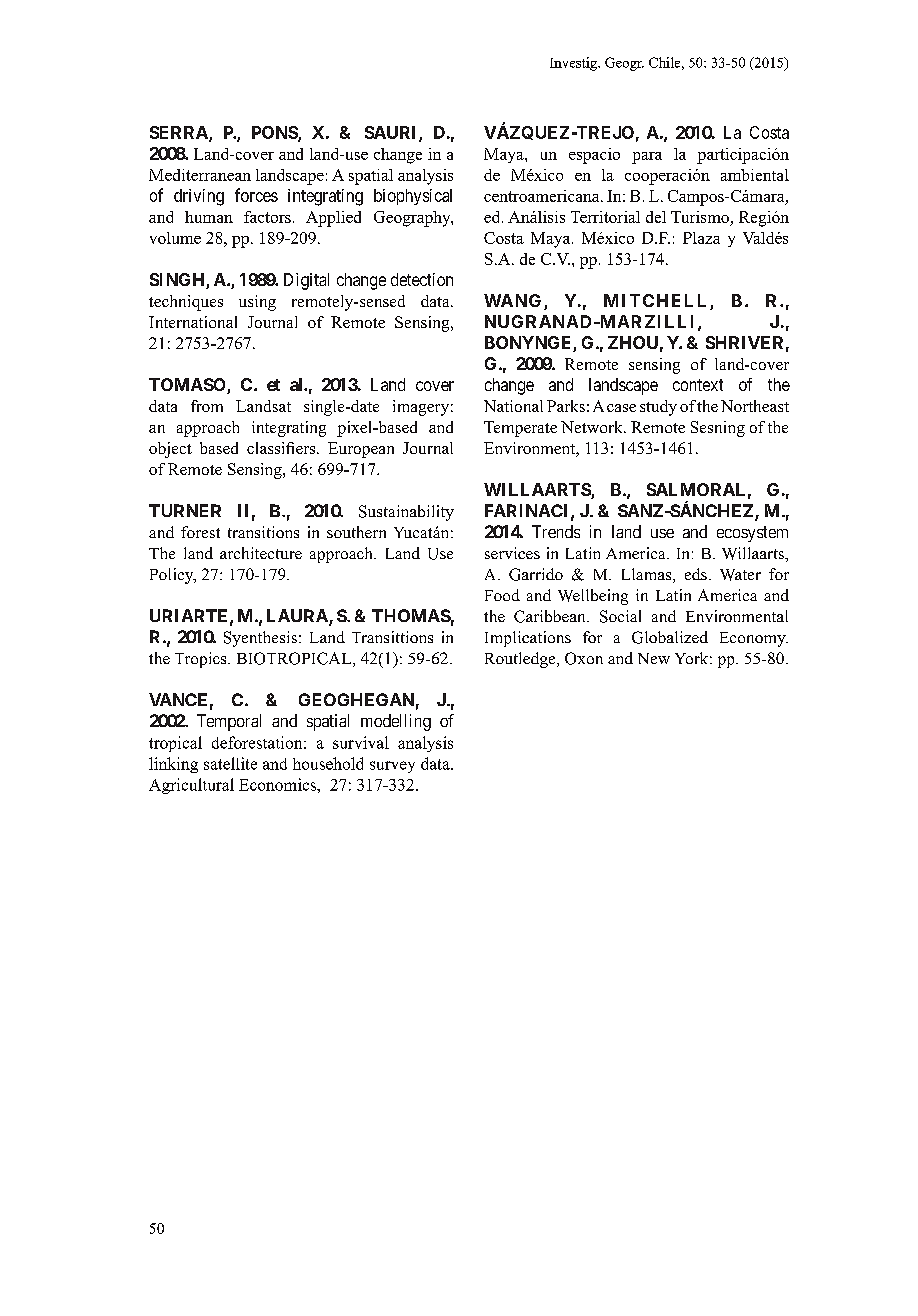  What do you see at coordinates (670, 637) in the document?
I see `Globalized` at bounding box center [670, 637].
